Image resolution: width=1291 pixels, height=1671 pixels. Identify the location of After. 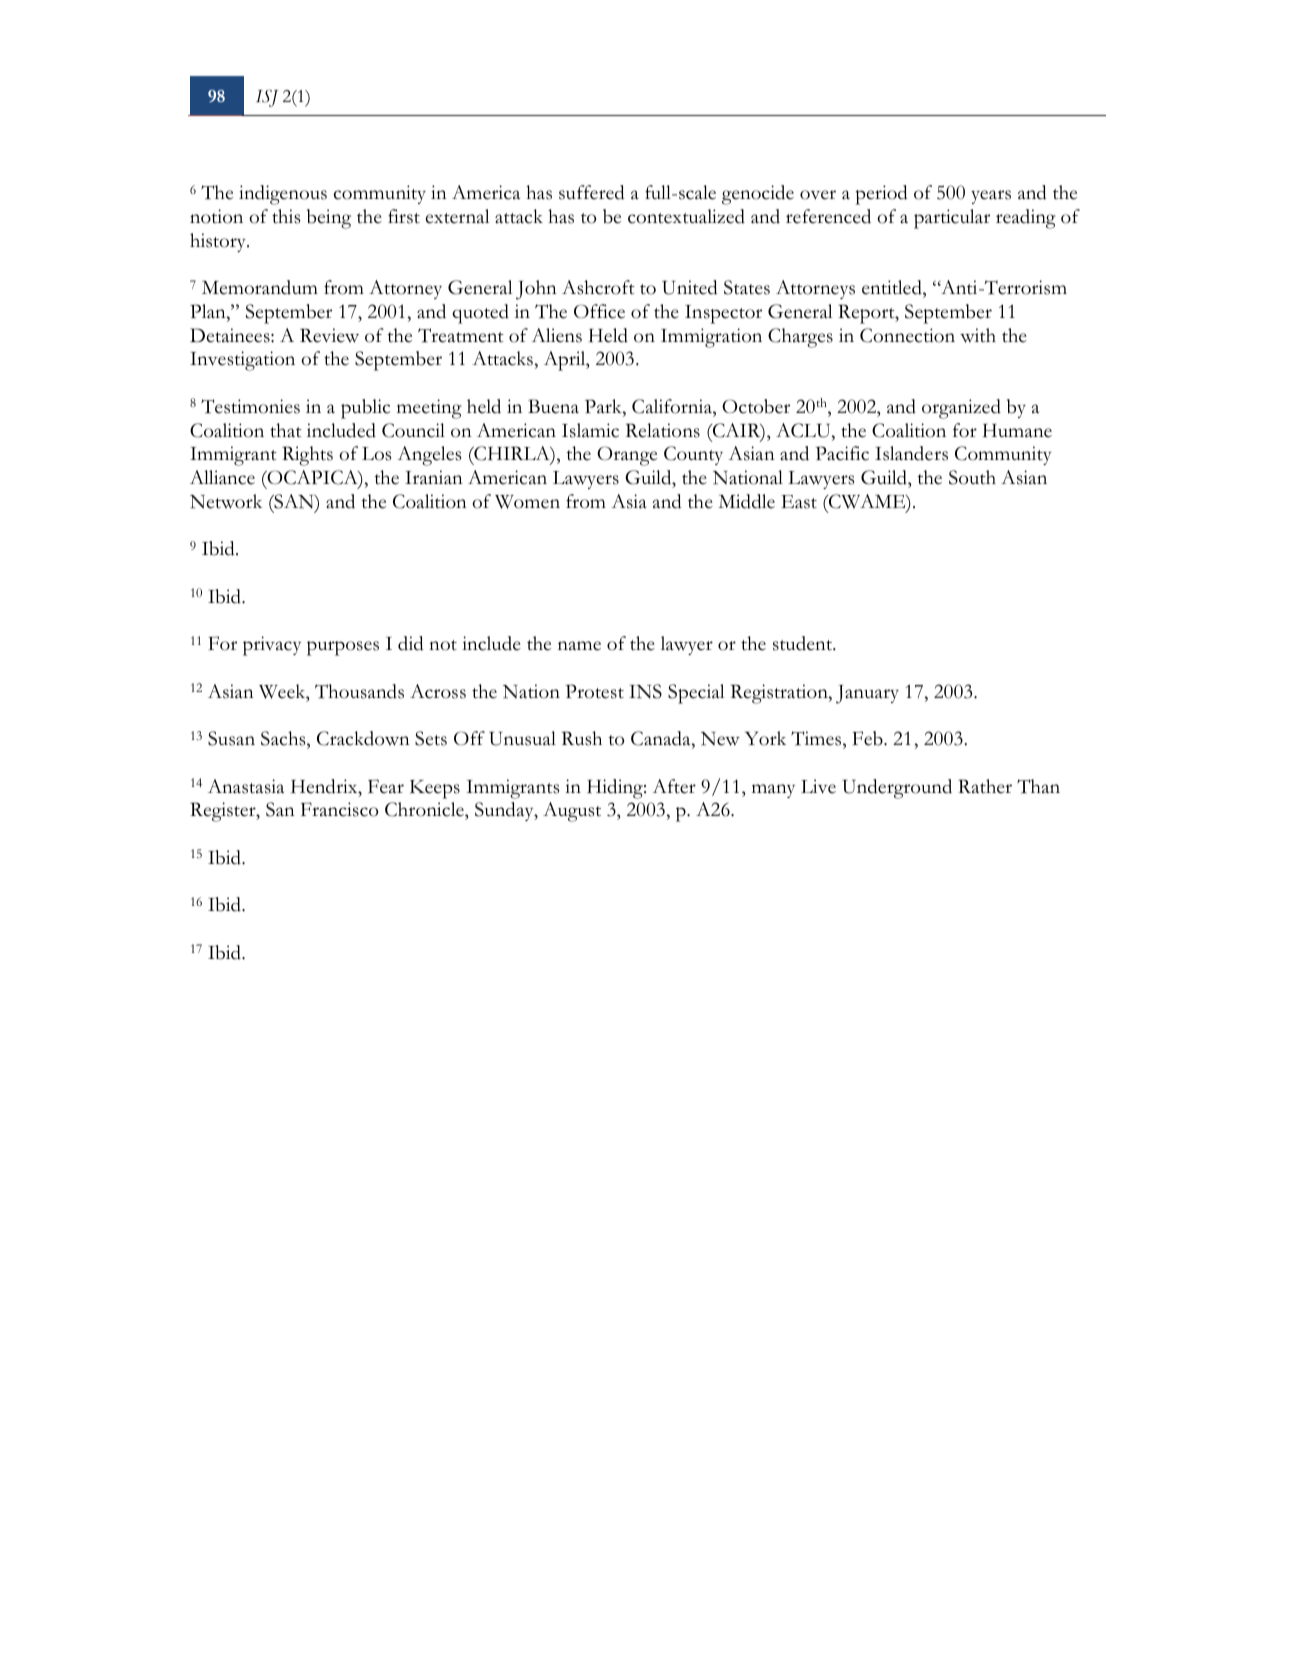
(674, 786).
